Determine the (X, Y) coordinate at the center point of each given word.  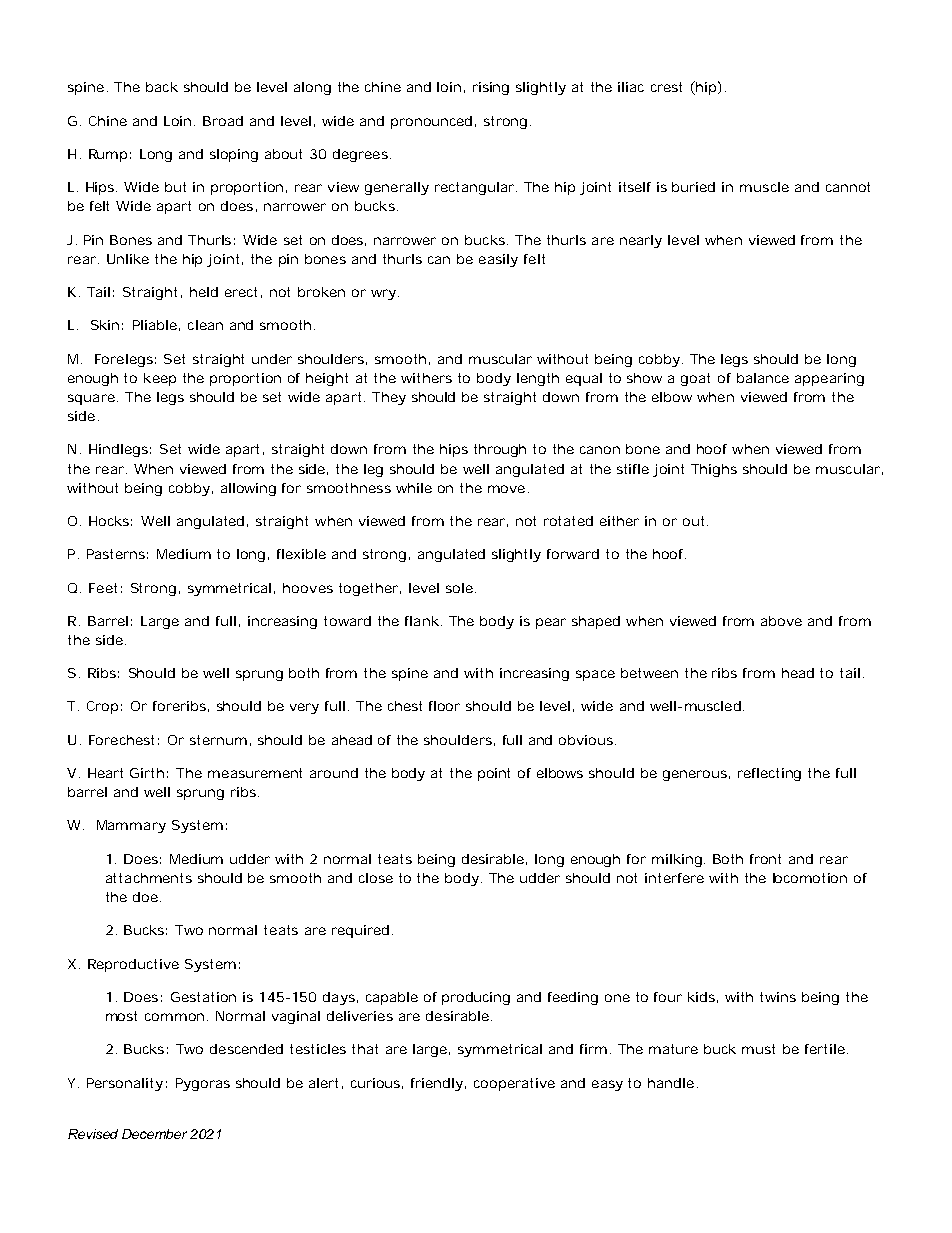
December (154, 1134)
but (175, 187)
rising (491, 88)
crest (666, 87)
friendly (437, 1084)
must (758, 1049)
